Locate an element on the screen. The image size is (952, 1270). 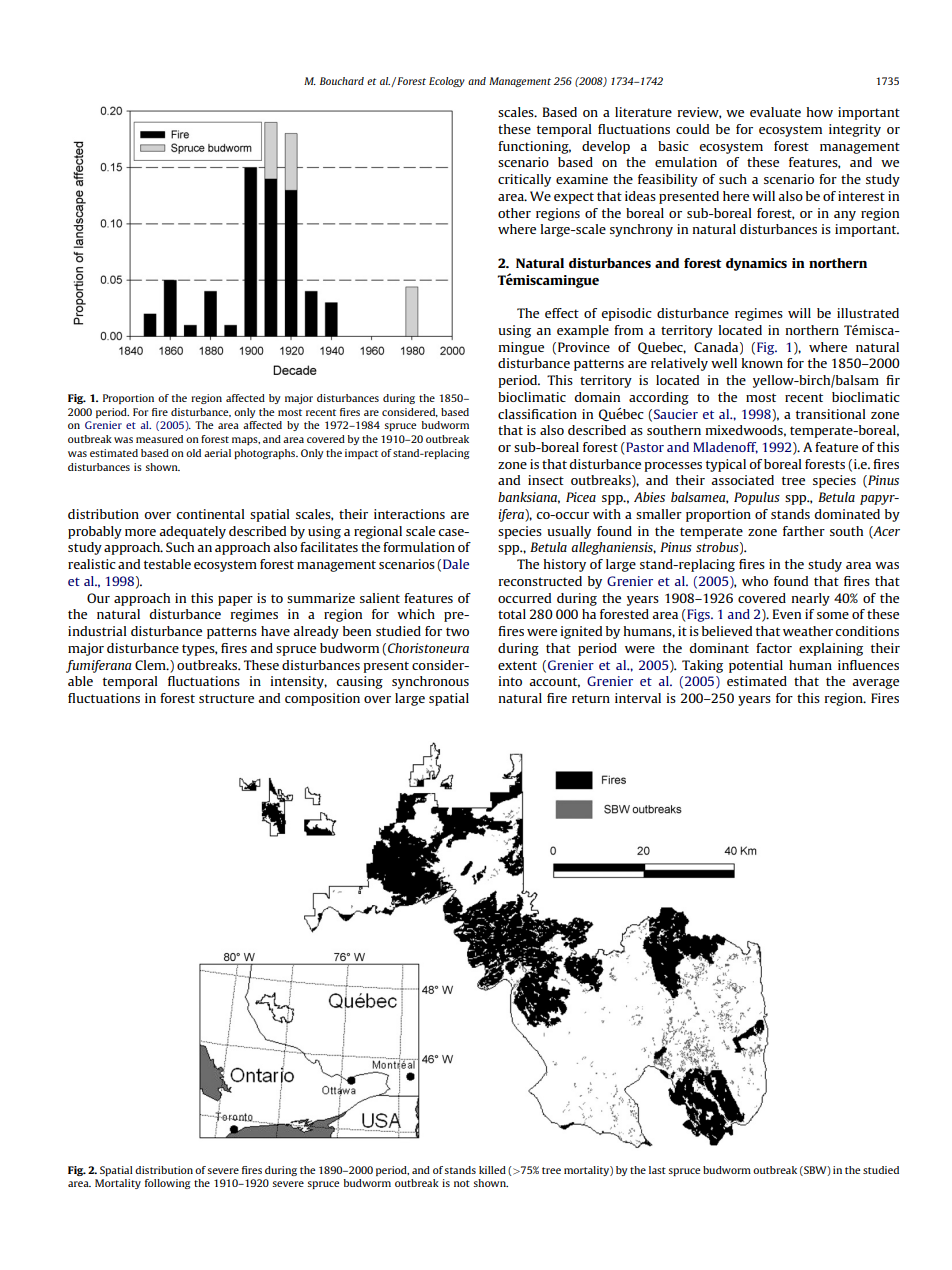
return is located at coordinates (591, 698).
